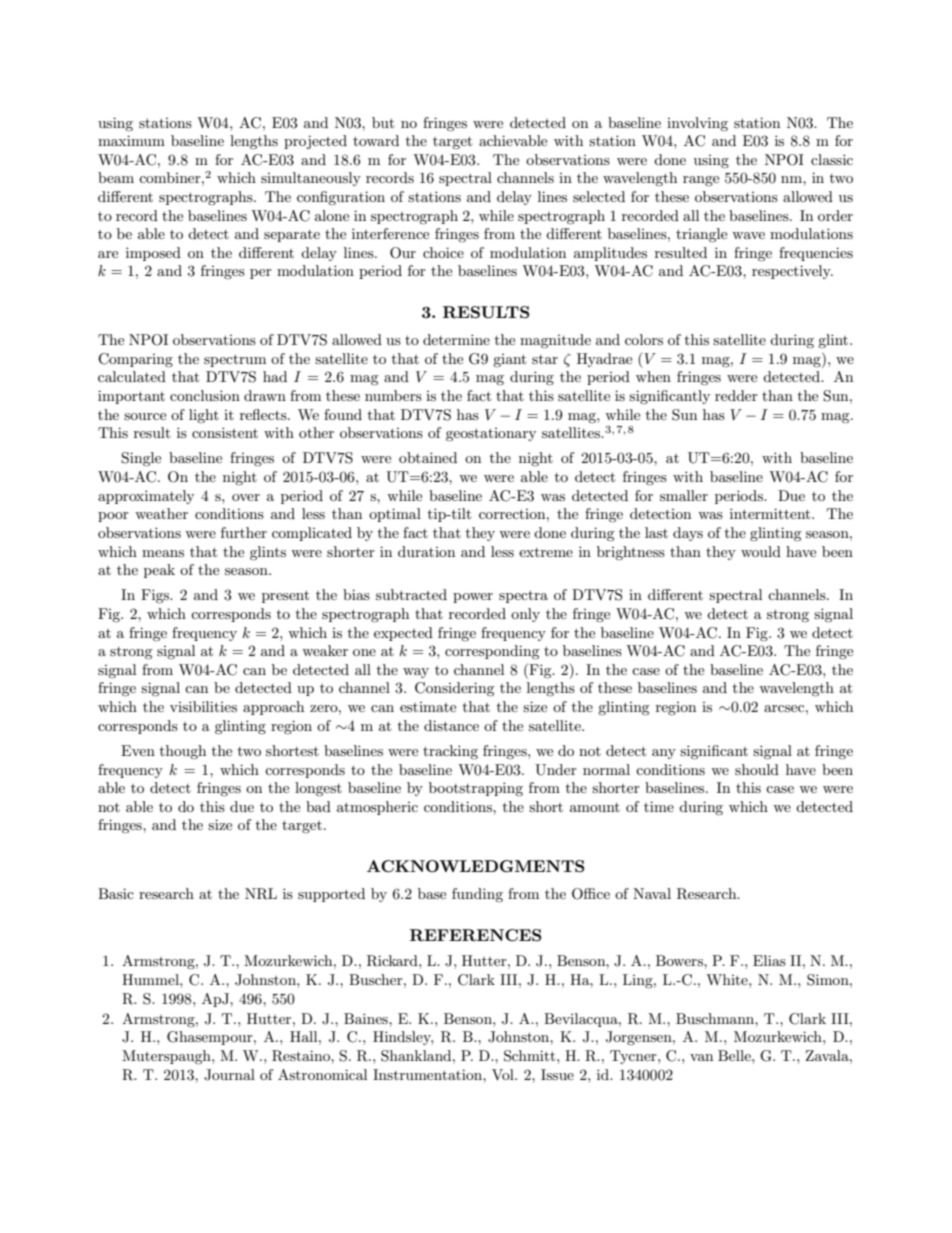  Describe the element at coordinates (225, 432) in the screenshot. I see `consistent` at that location.
